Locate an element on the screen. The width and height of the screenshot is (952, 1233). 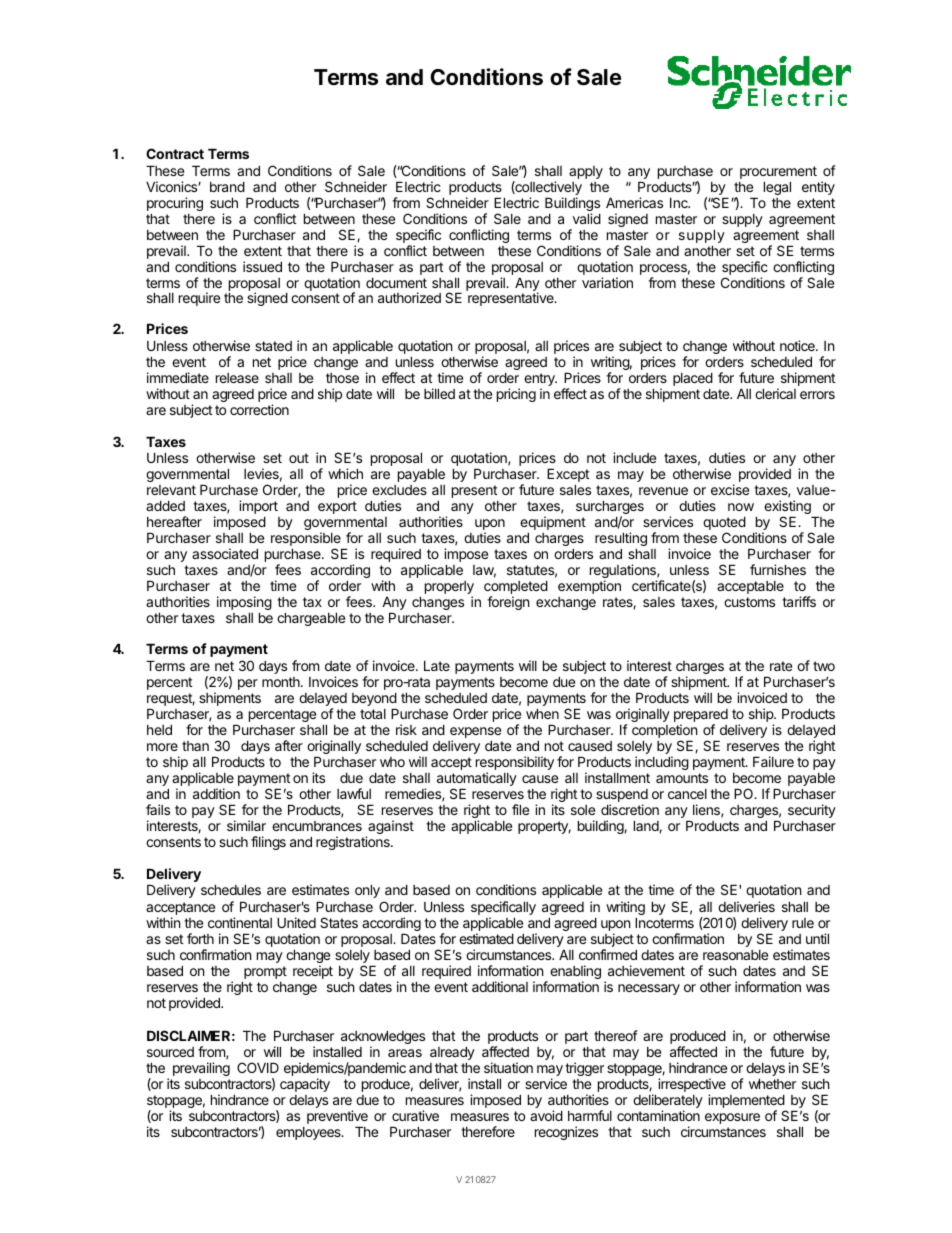
clerical is located at coordinates (775, 393).
